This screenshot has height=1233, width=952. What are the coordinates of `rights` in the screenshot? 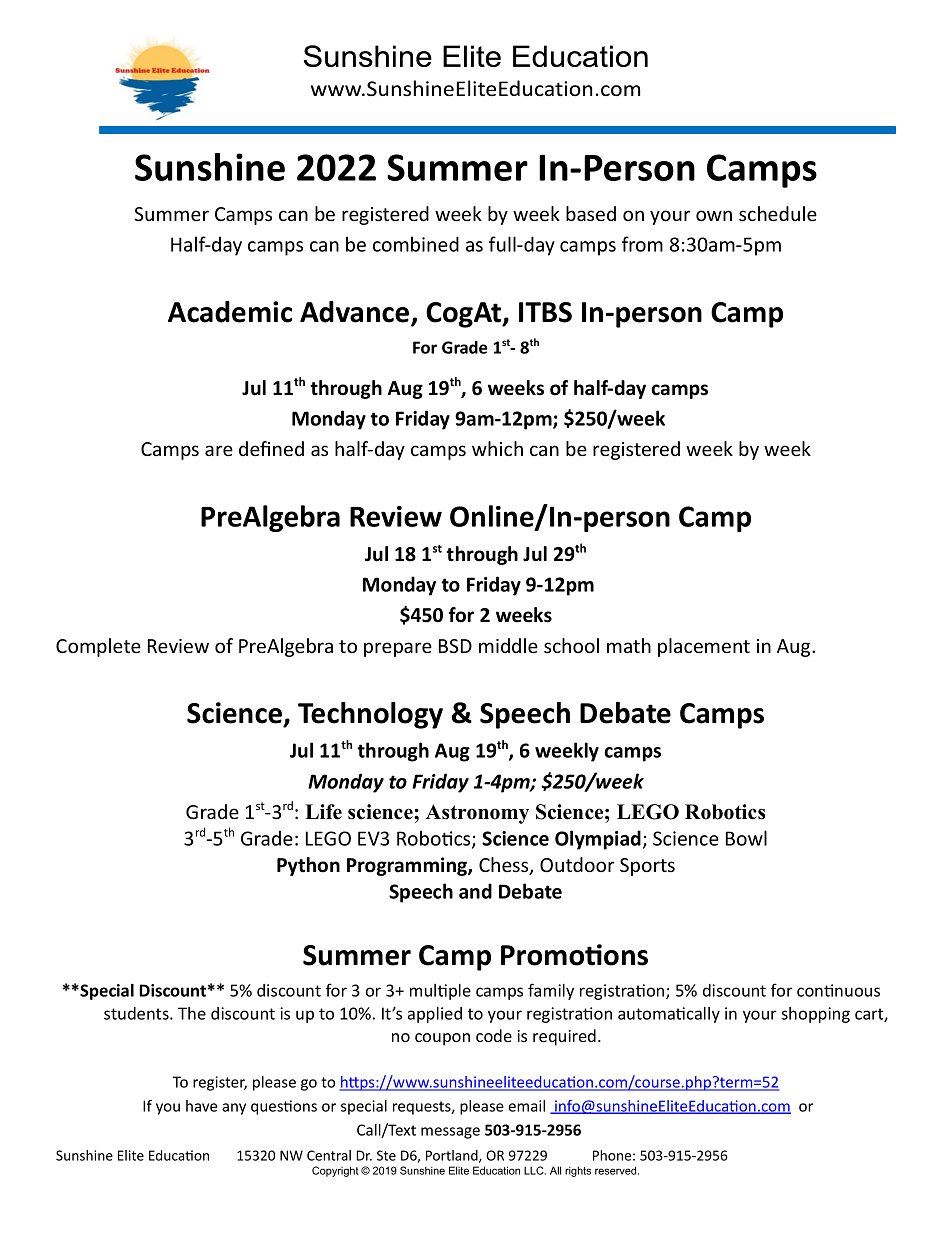 It's located at (578, 1171).
